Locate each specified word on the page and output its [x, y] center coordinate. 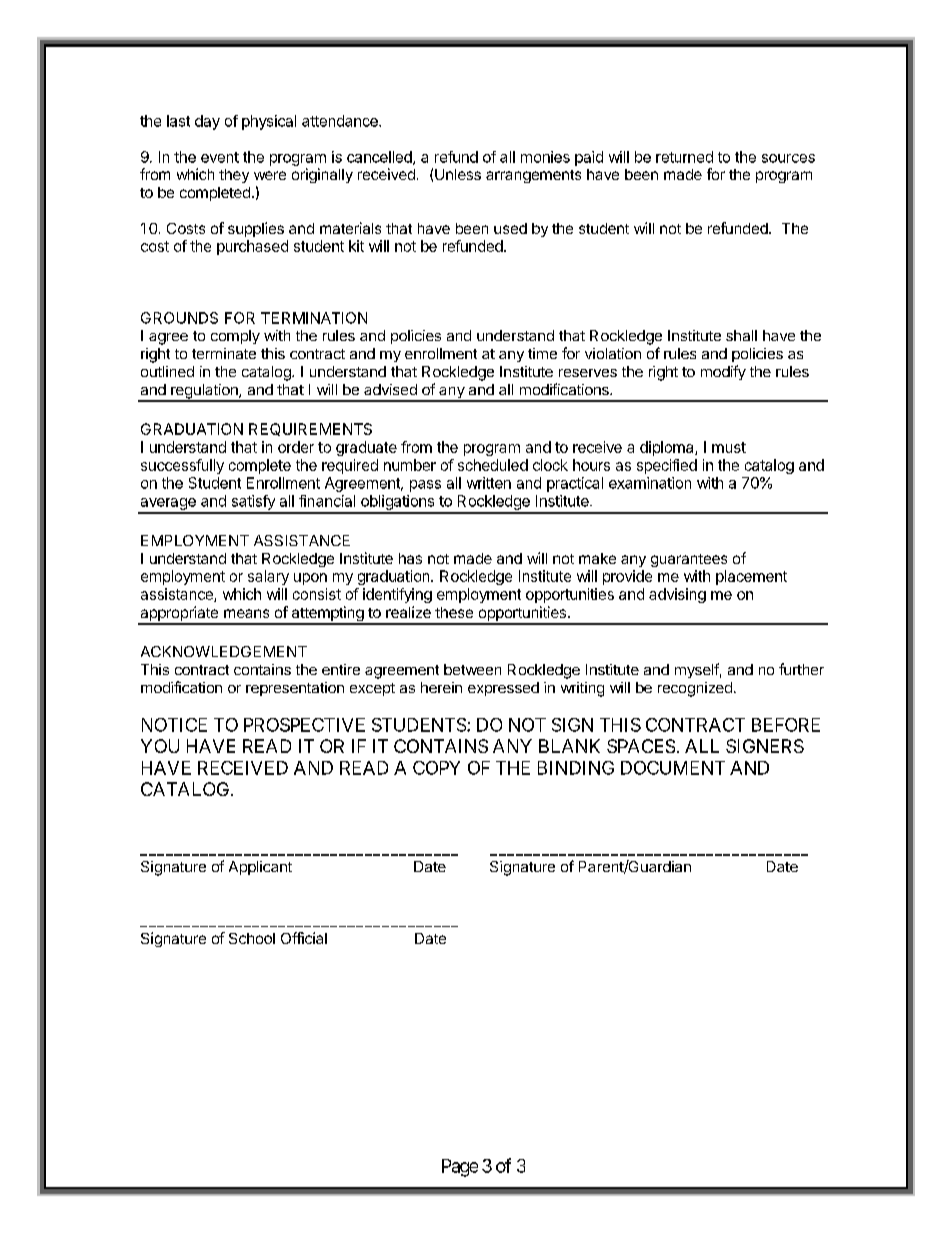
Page [460, 1168]
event [220, 157]
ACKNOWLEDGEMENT [224, 651]
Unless [458, 174]
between [472, 669]
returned [684, 157]
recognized [695, 689]
